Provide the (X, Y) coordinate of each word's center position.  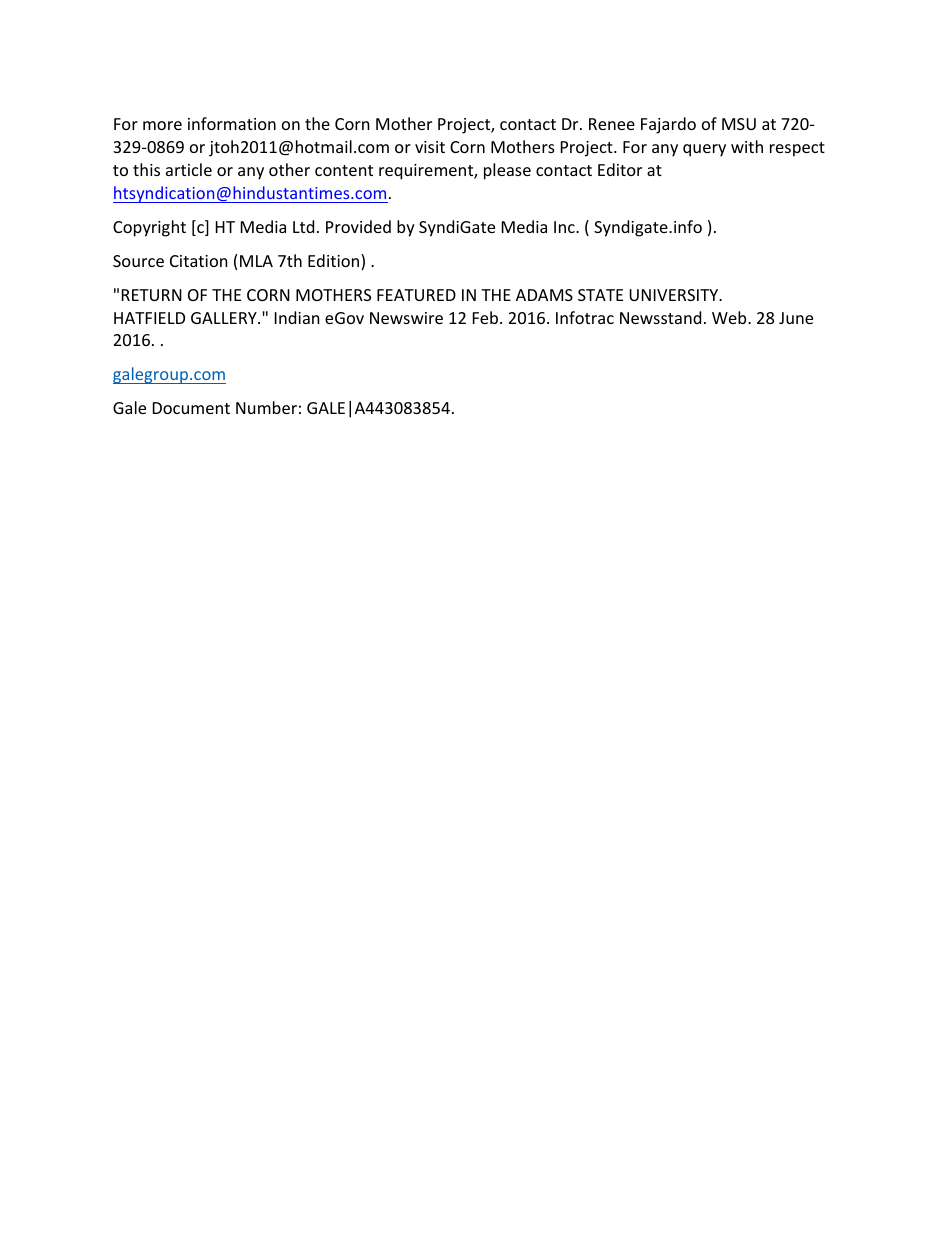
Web (730, 317)
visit (430, 147)
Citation (199, 261)
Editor (620, 169)
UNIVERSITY (675, 295)
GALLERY (225, 318)
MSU (739, 124)
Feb (487, 317)
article (189, 169)
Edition (335, 262)
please (507, 171)
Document (191, 408)
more (162, 125)
